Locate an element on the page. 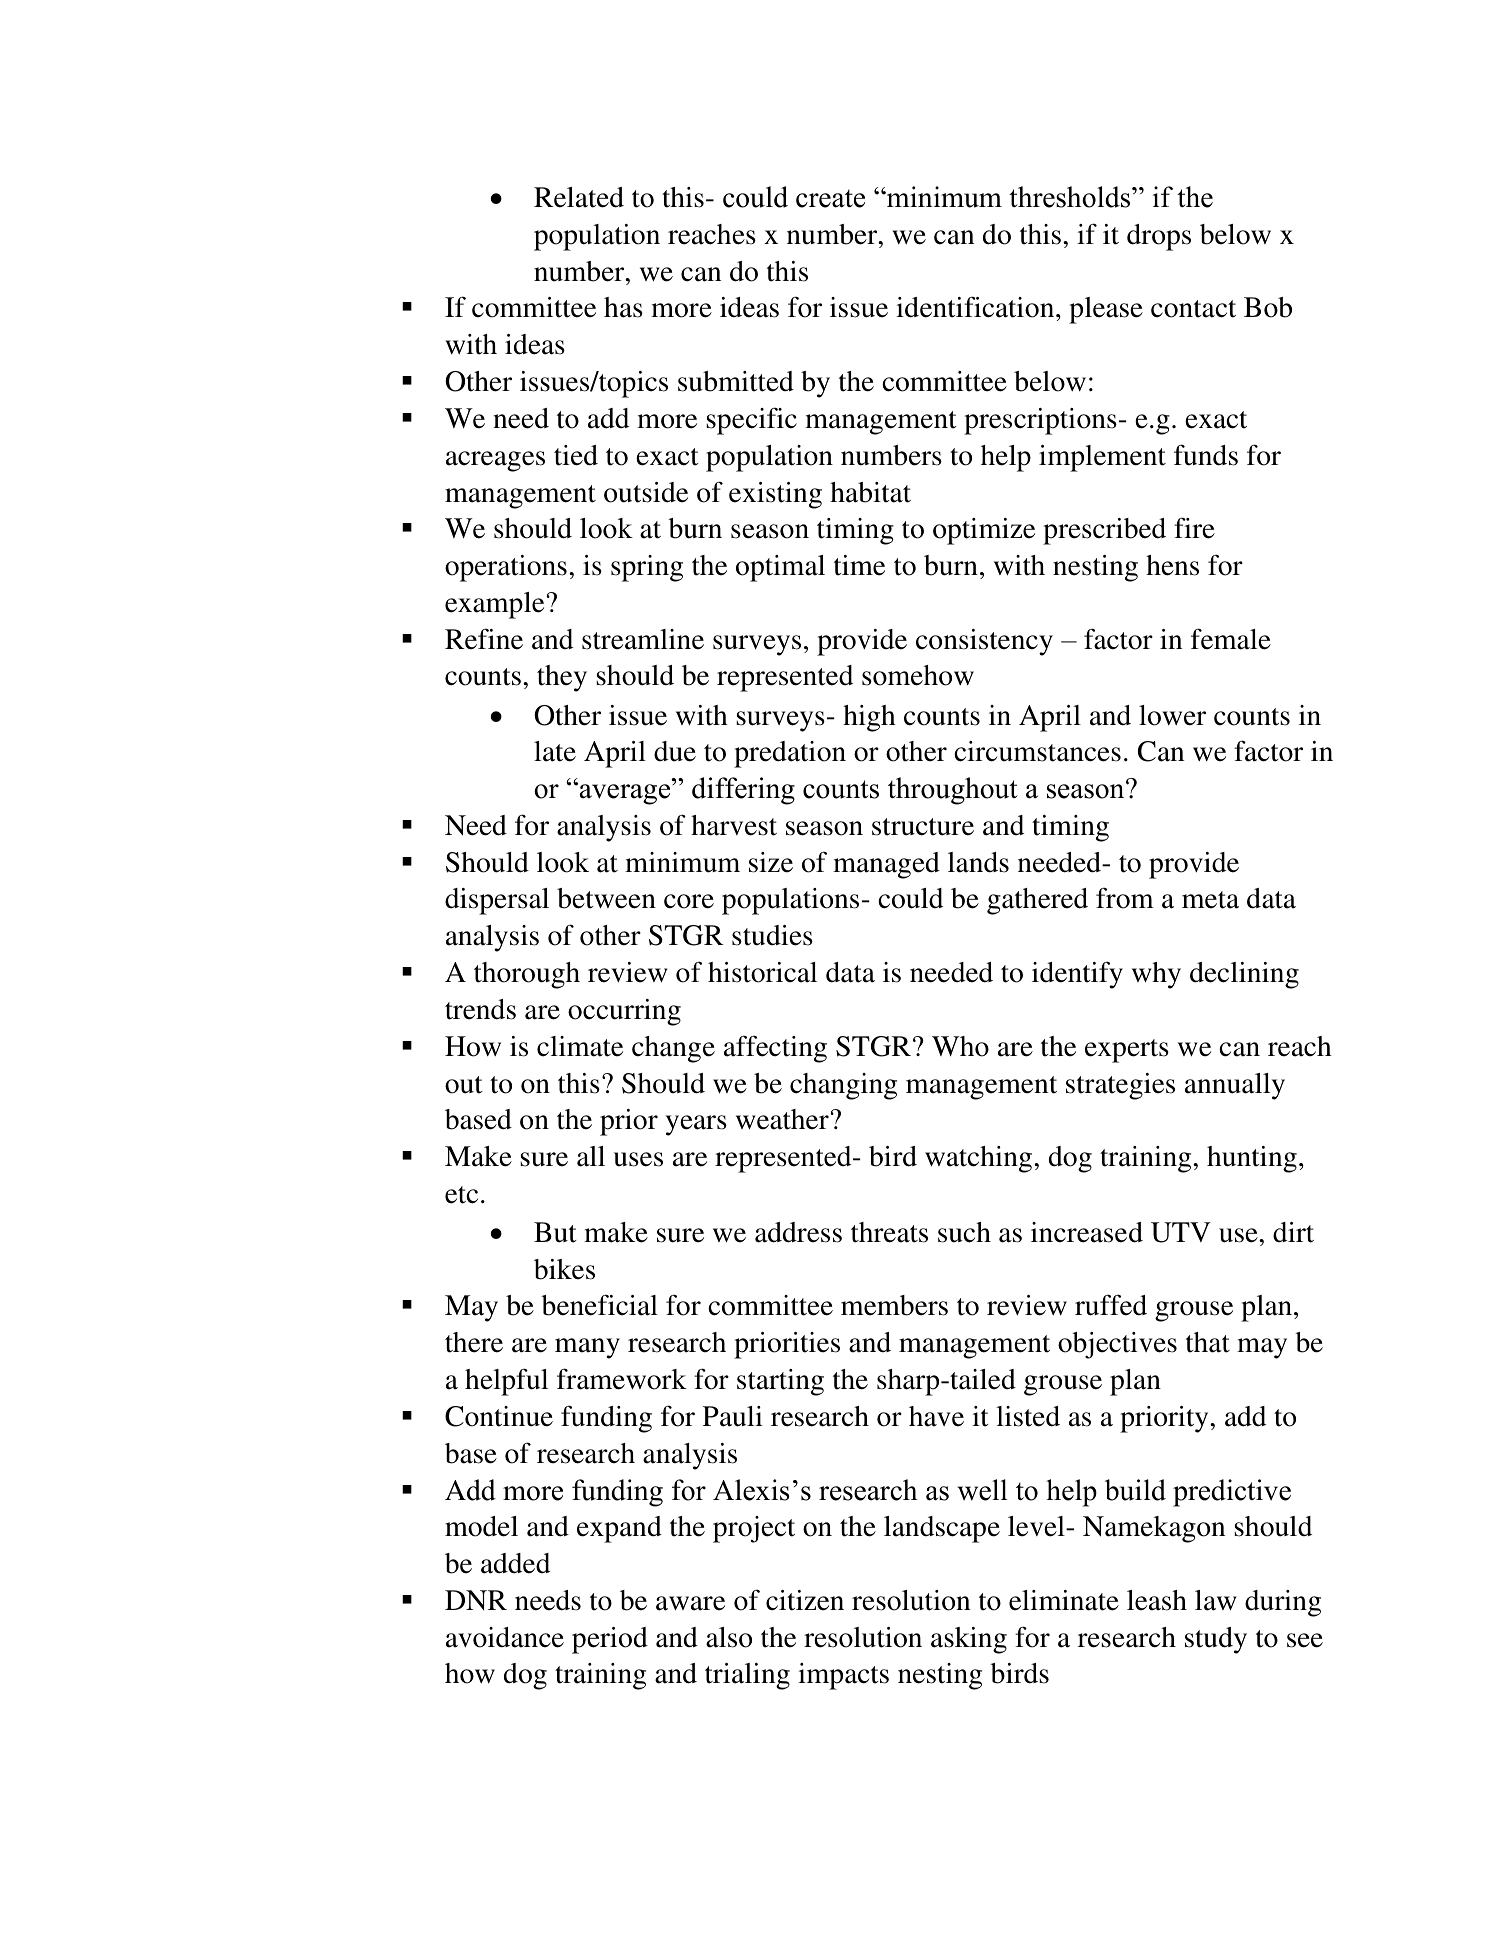 This document has width=1512, height=1957. study is located at coordinates (1216, 1640).
